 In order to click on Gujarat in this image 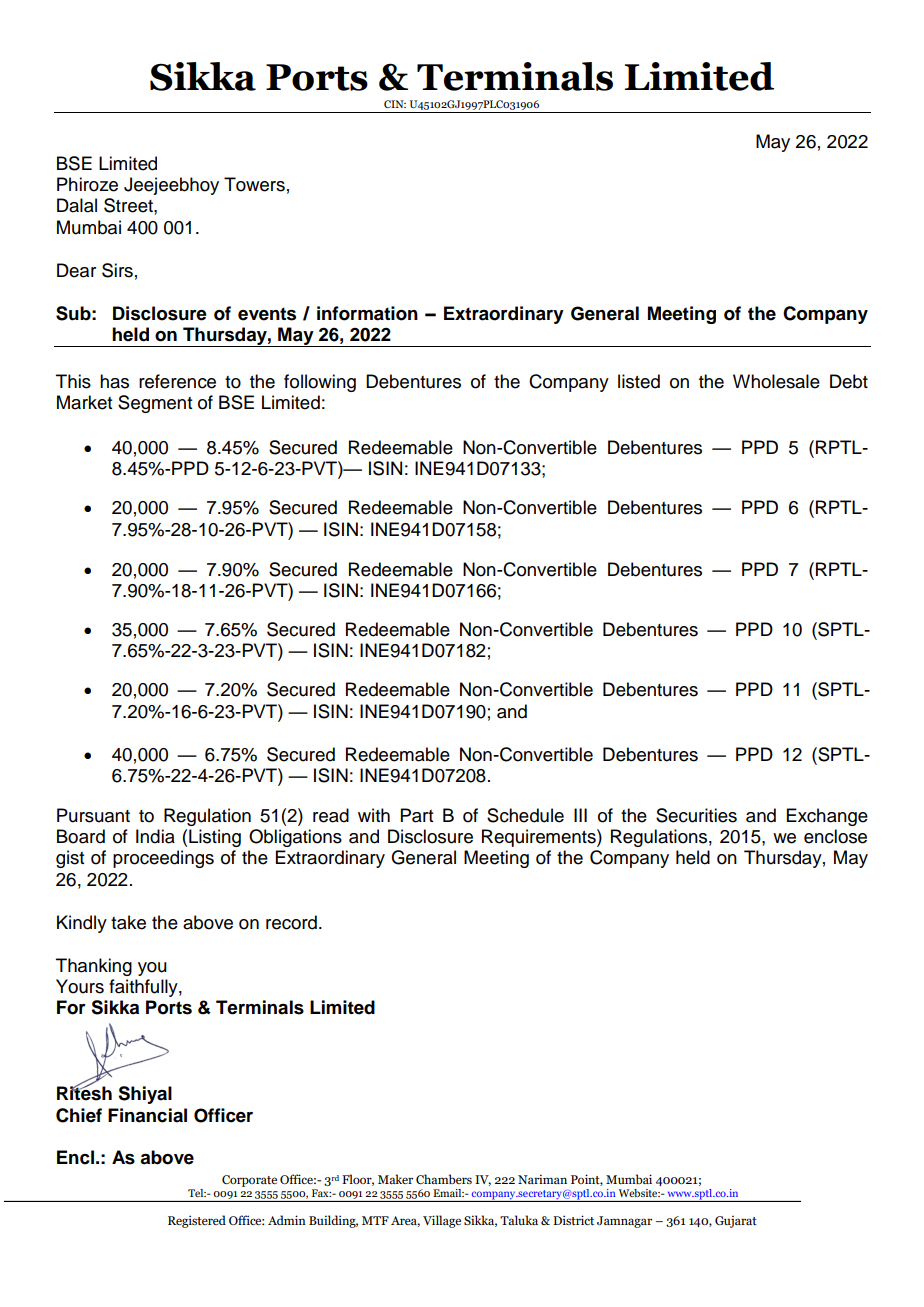, I will do `click(736, 1222)`.
